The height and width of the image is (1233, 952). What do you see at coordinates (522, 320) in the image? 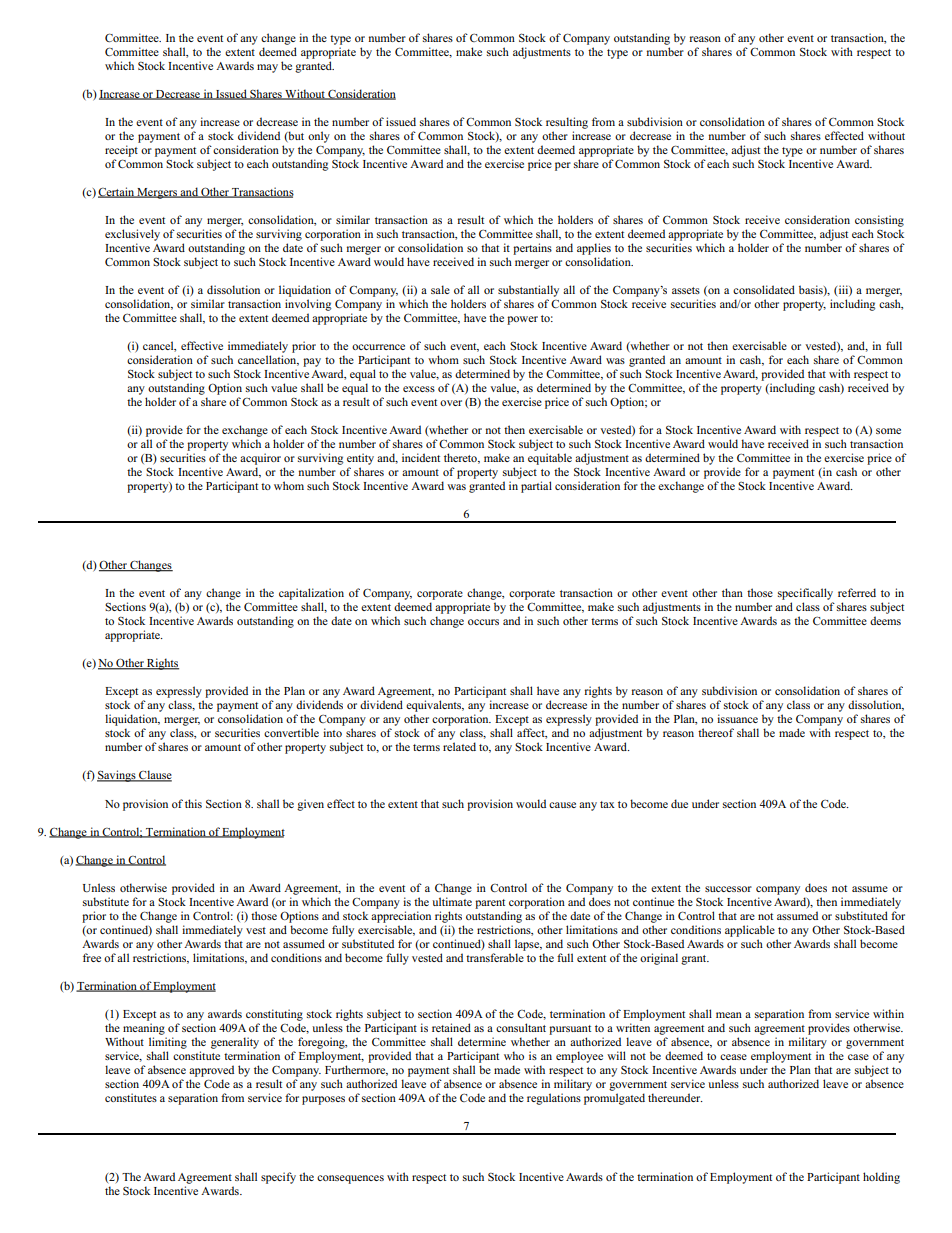
I see `power` at bounding box center [522, 320].
